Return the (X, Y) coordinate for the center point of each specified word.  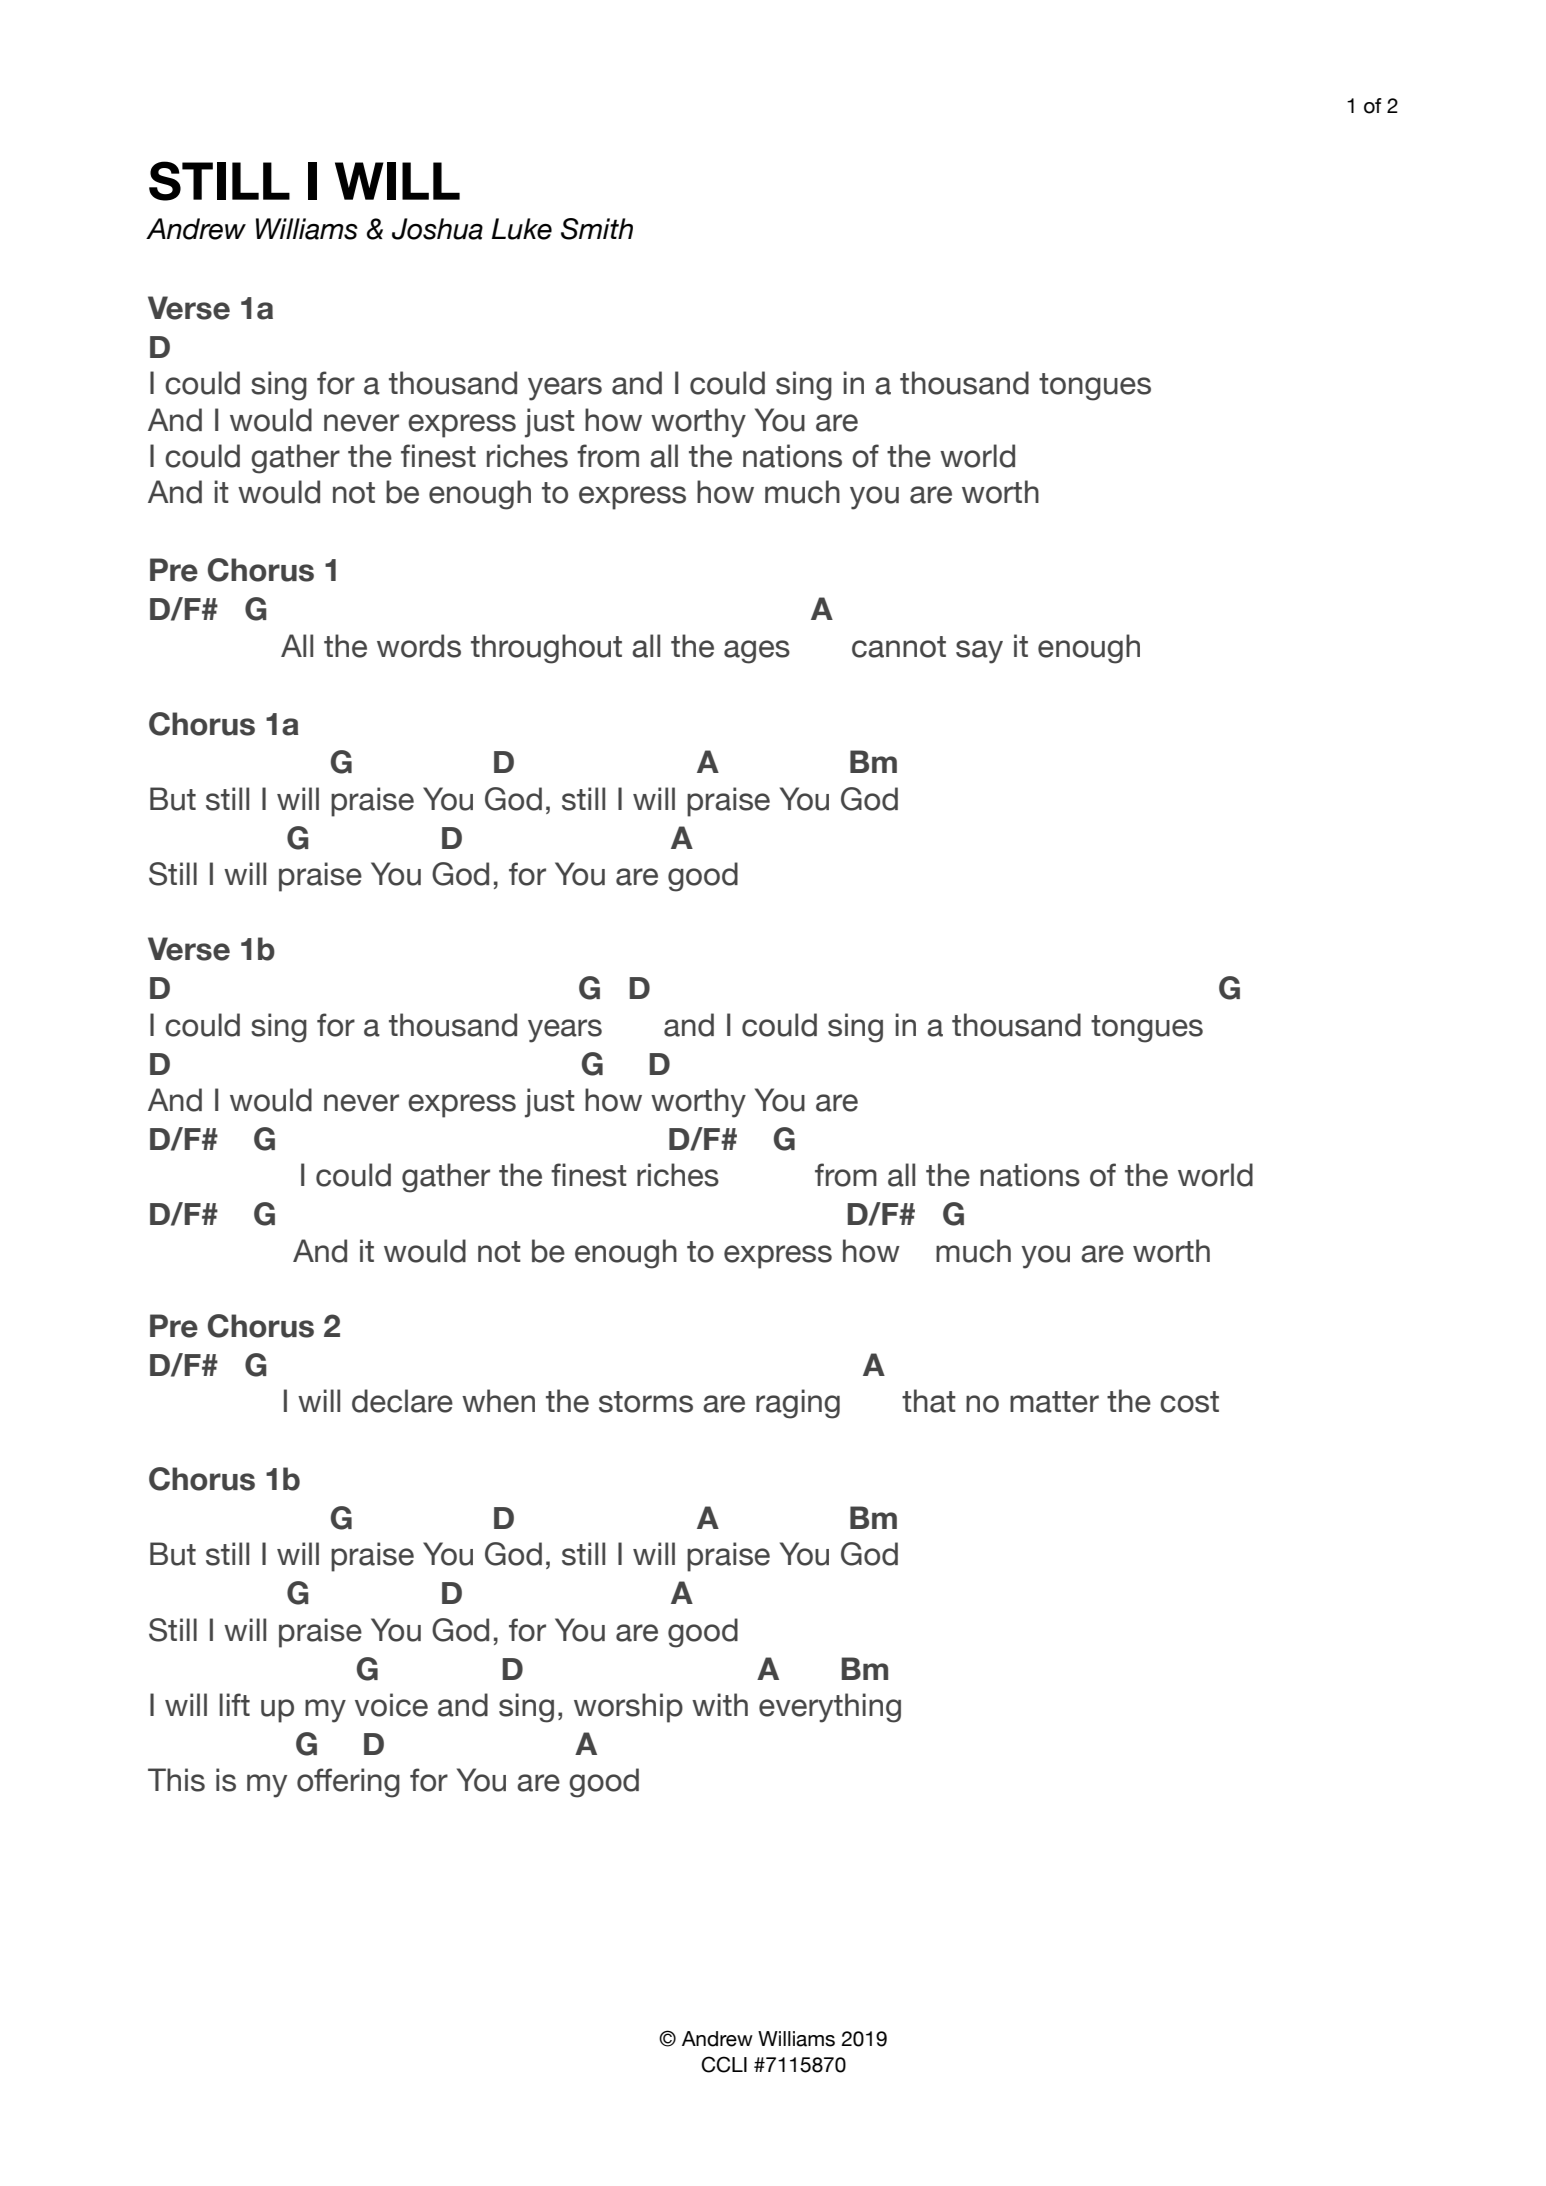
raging (798, 1404)
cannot (899, 647)
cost (1189, 1402)
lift (234, 1704)
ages (757, 652)
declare (402, 1401)
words (419, 646)
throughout (546, 649)
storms (646, 1402)
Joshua (437, 229)
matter (1054, 1402)
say (979, 652)
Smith (597, 229)
